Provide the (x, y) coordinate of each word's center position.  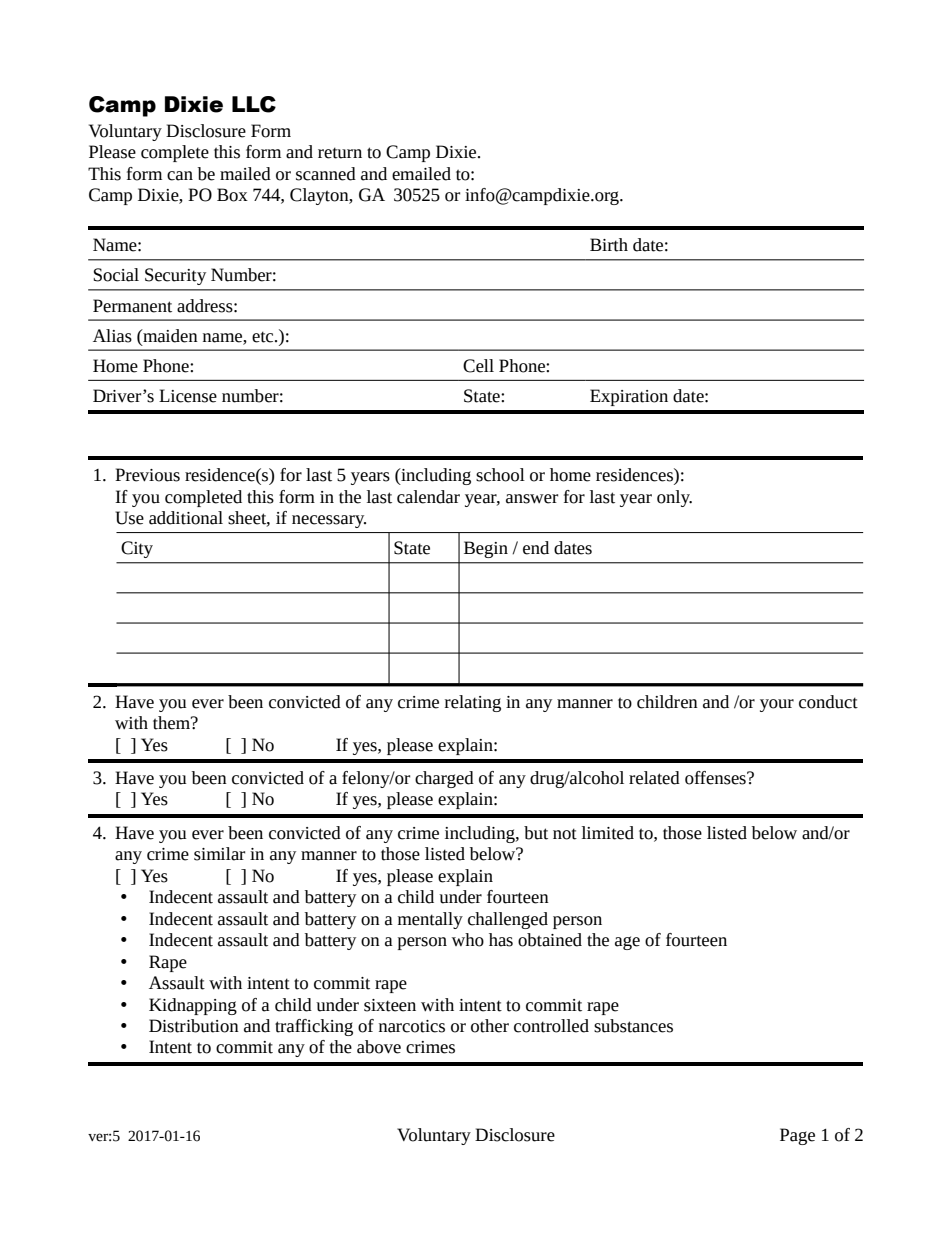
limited (608, 833)
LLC (254, 104)
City (137, 549)
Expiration (629, 397)
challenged (508, 920)
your (777, 705)
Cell (478, 366)
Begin (486, 549)
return (340, 153)
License (188, 396)
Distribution (194, 1026)
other (490, 1026)
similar (219, 854)
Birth (609, 245)
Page (797, 1136)
